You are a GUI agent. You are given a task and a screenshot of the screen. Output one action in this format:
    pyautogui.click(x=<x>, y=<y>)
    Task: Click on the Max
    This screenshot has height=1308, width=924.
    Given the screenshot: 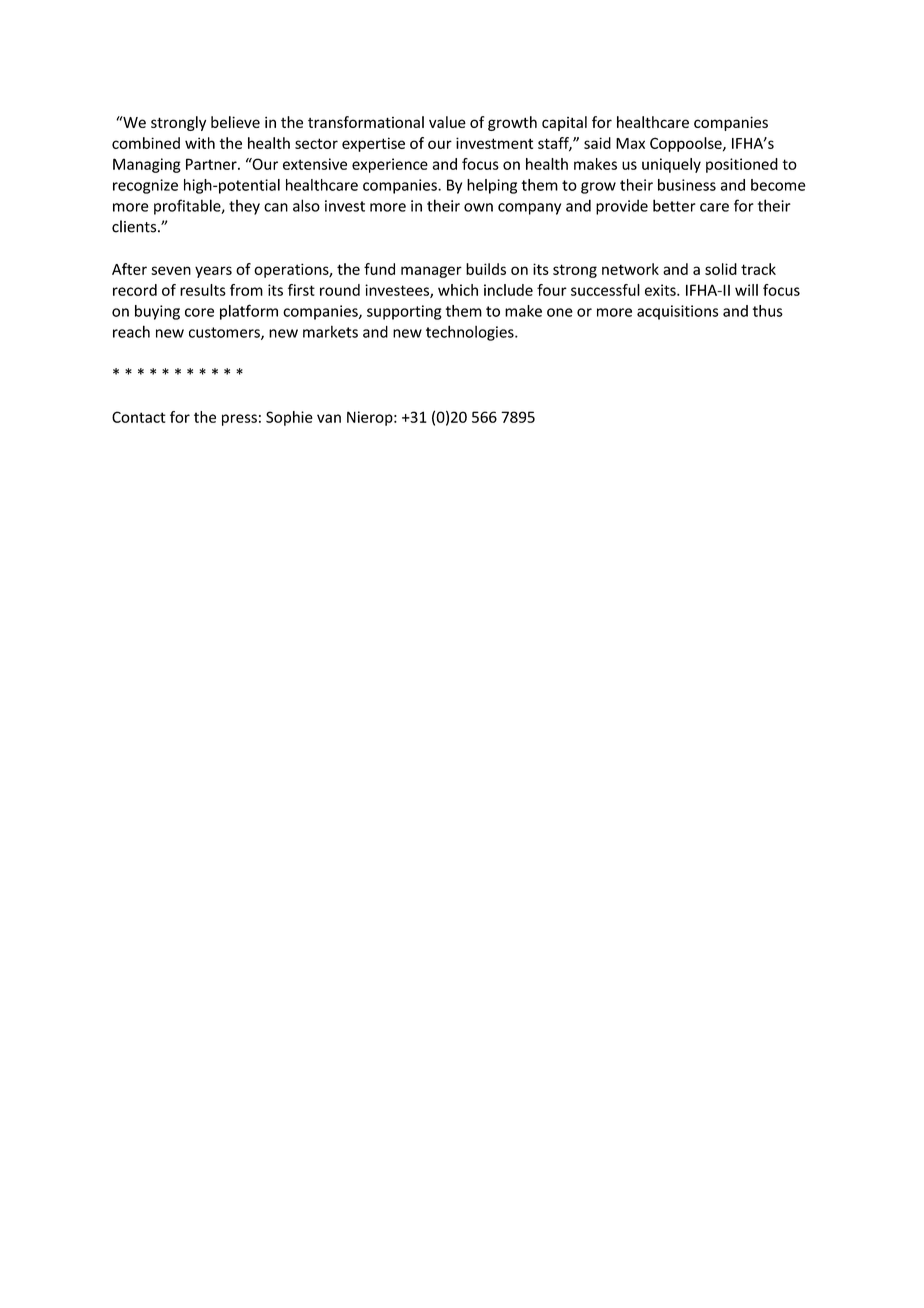 What is the action you would take?
    pyautogui.click(x=630, y=143)
